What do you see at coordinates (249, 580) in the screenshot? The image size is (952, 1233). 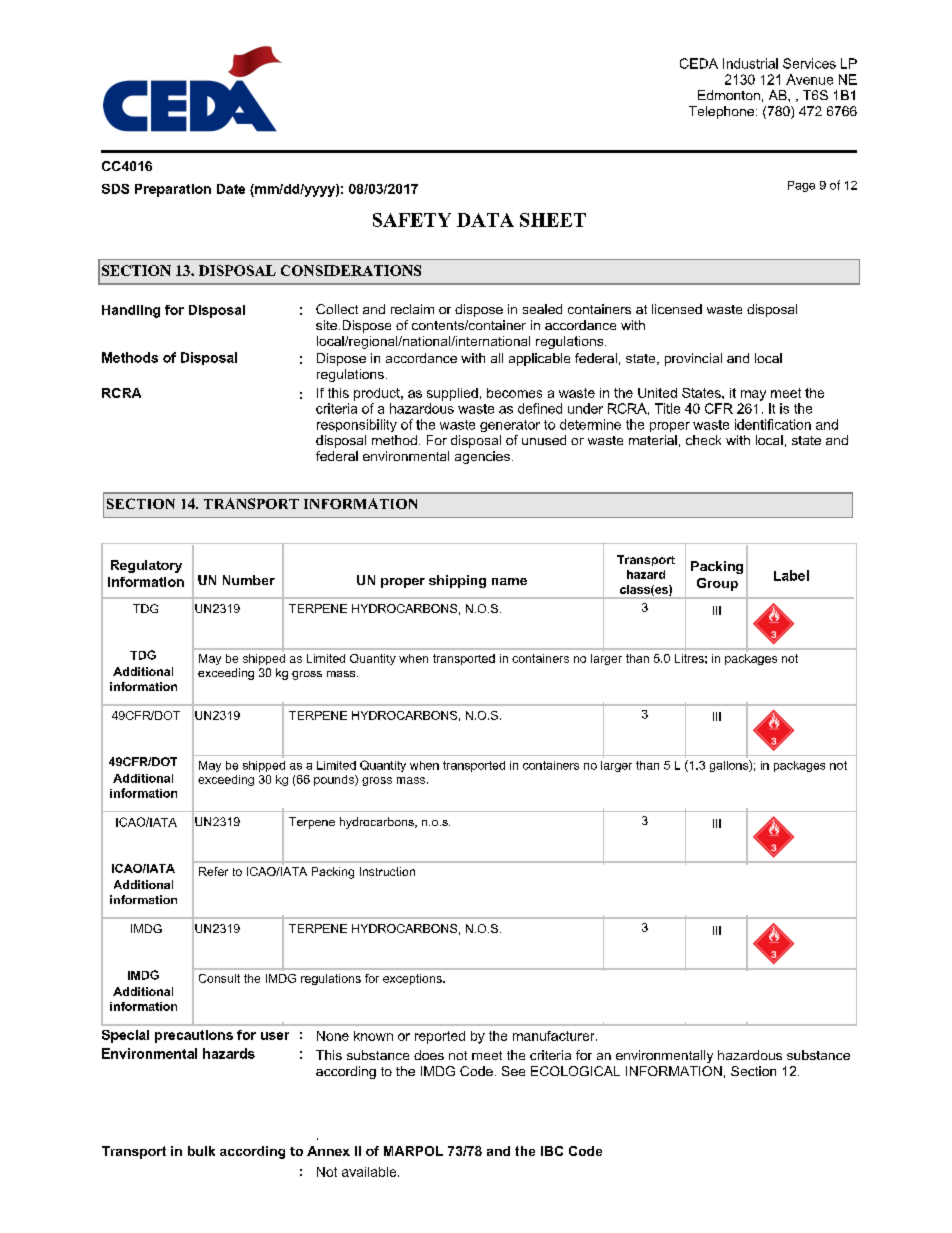 I see `Number` at bounding box center [249, 580].
